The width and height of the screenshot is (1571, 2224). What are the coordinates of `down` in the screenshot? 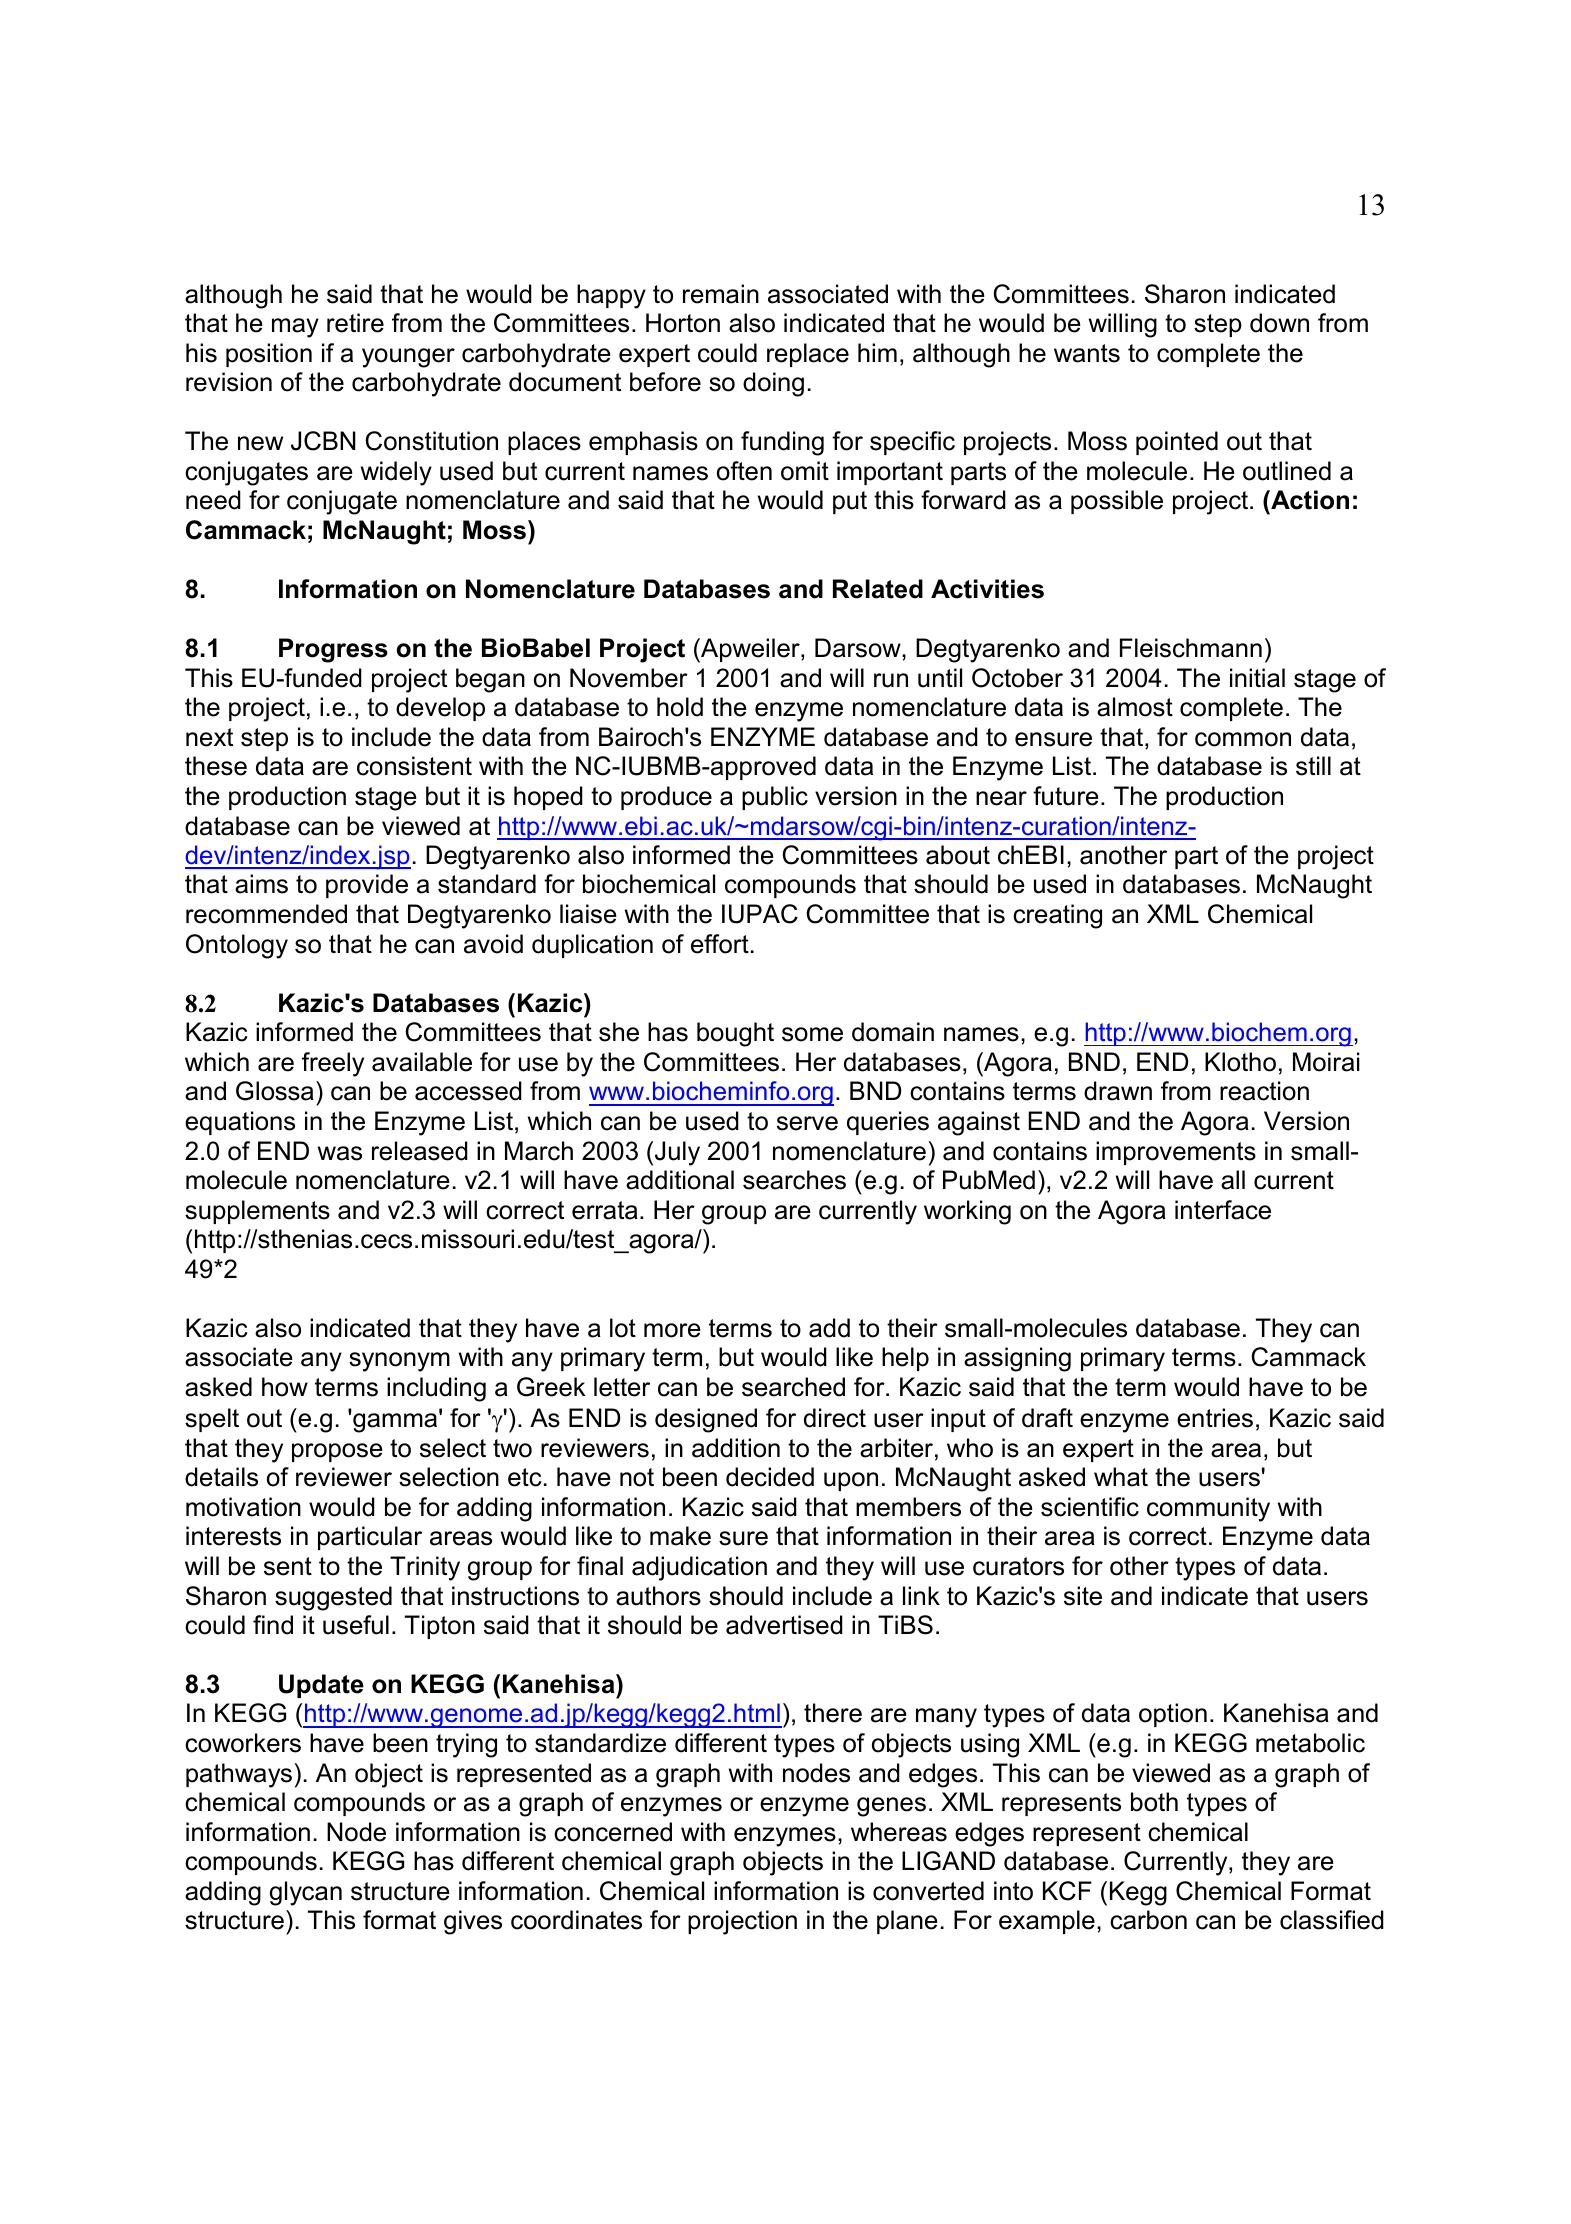 It's located at (1279, 323).
